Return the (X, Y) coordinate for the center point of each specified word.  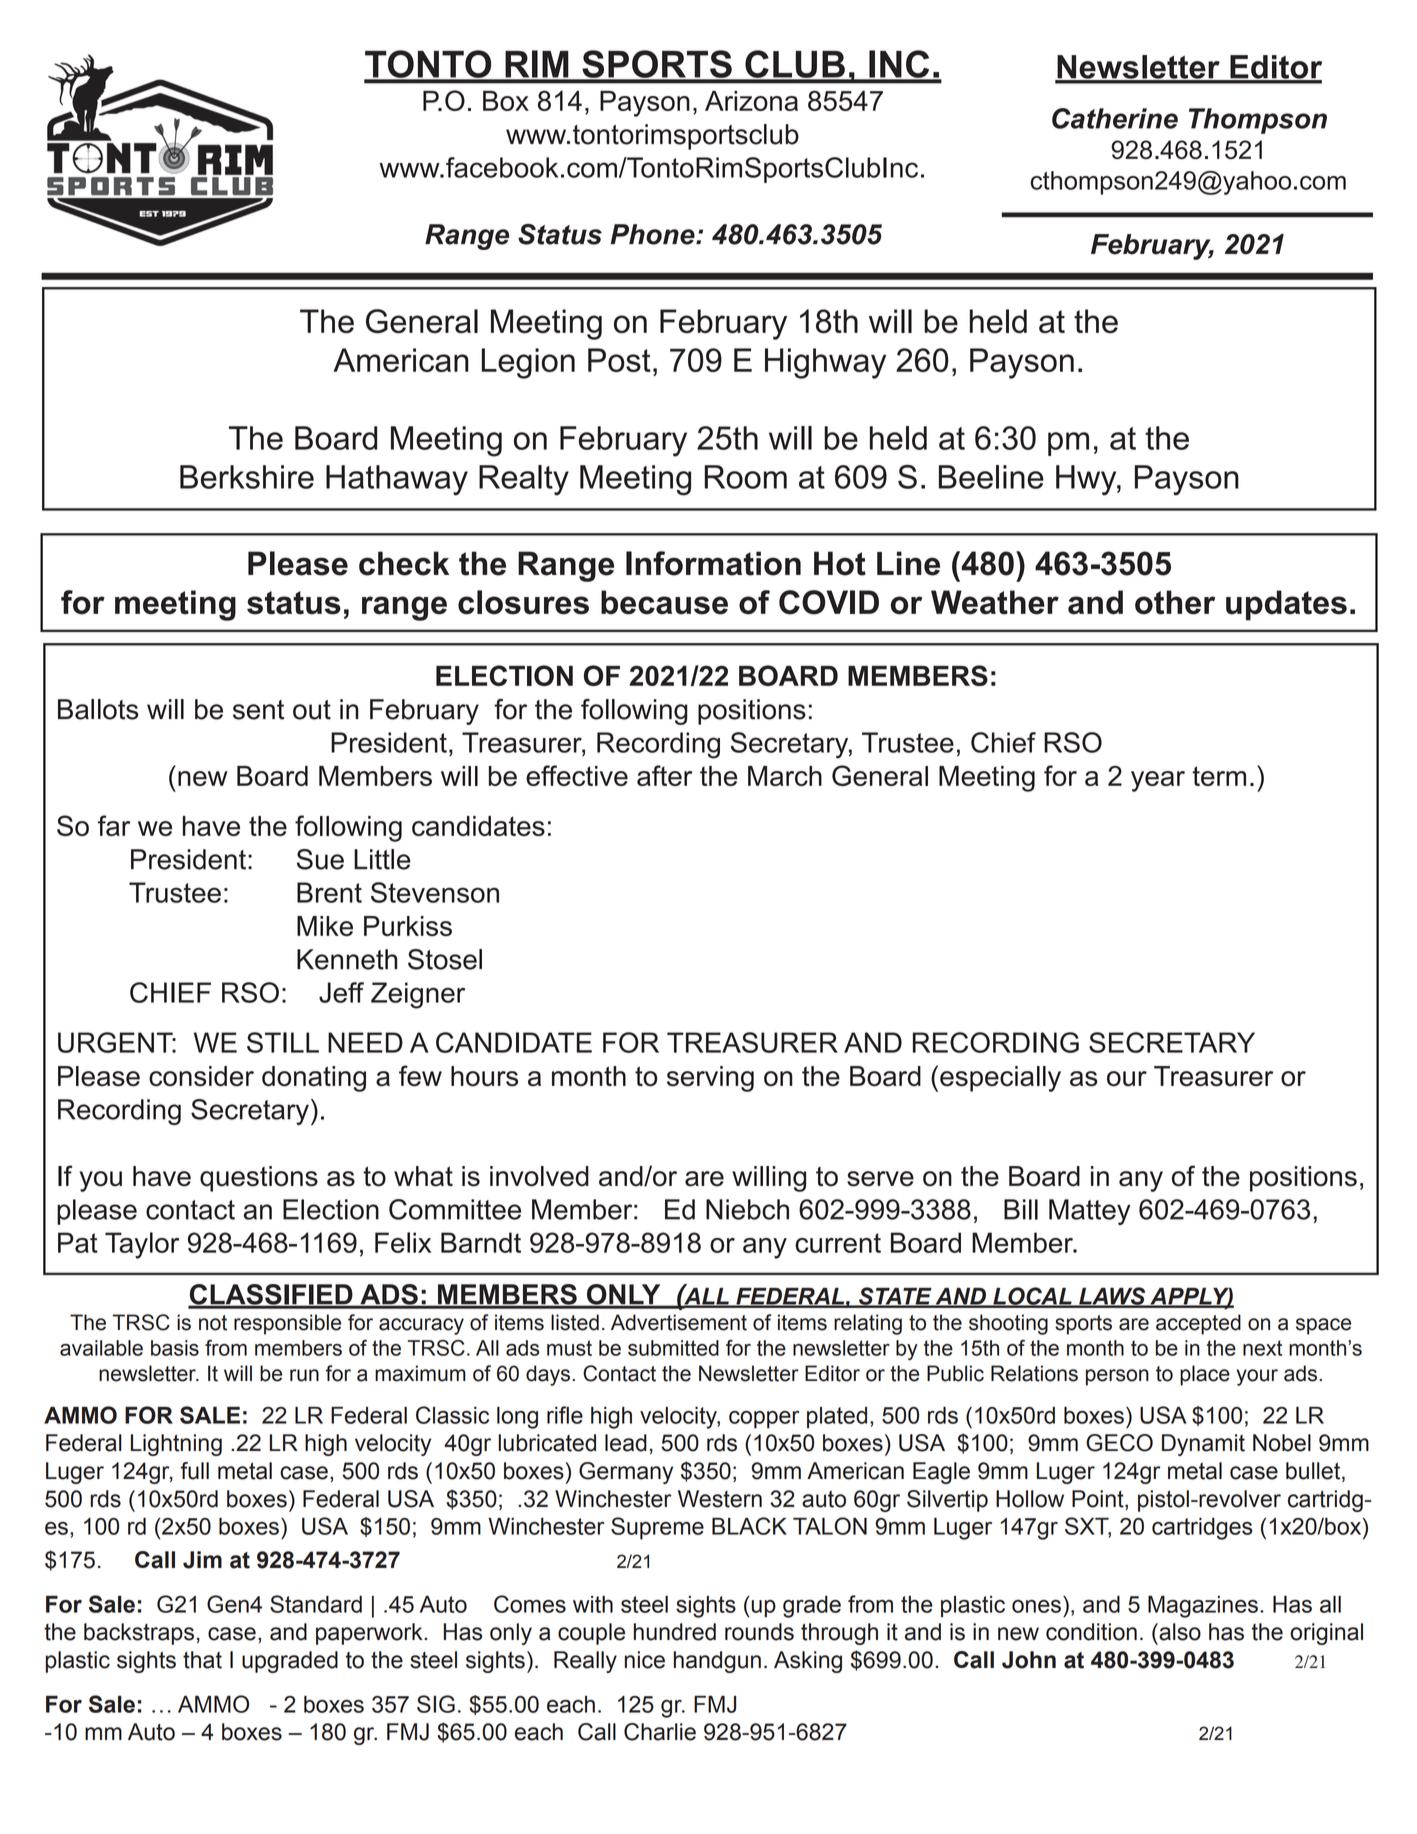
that (202, 1660)
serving (710, 1079)
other (1175, 602)
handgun (717, 1662)
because (664, 602)
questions (259, 1179)
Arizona (751, 101)
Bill (1021, 1209)
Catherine (1115, 118)
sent (258, 710)
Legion (528, 363)
